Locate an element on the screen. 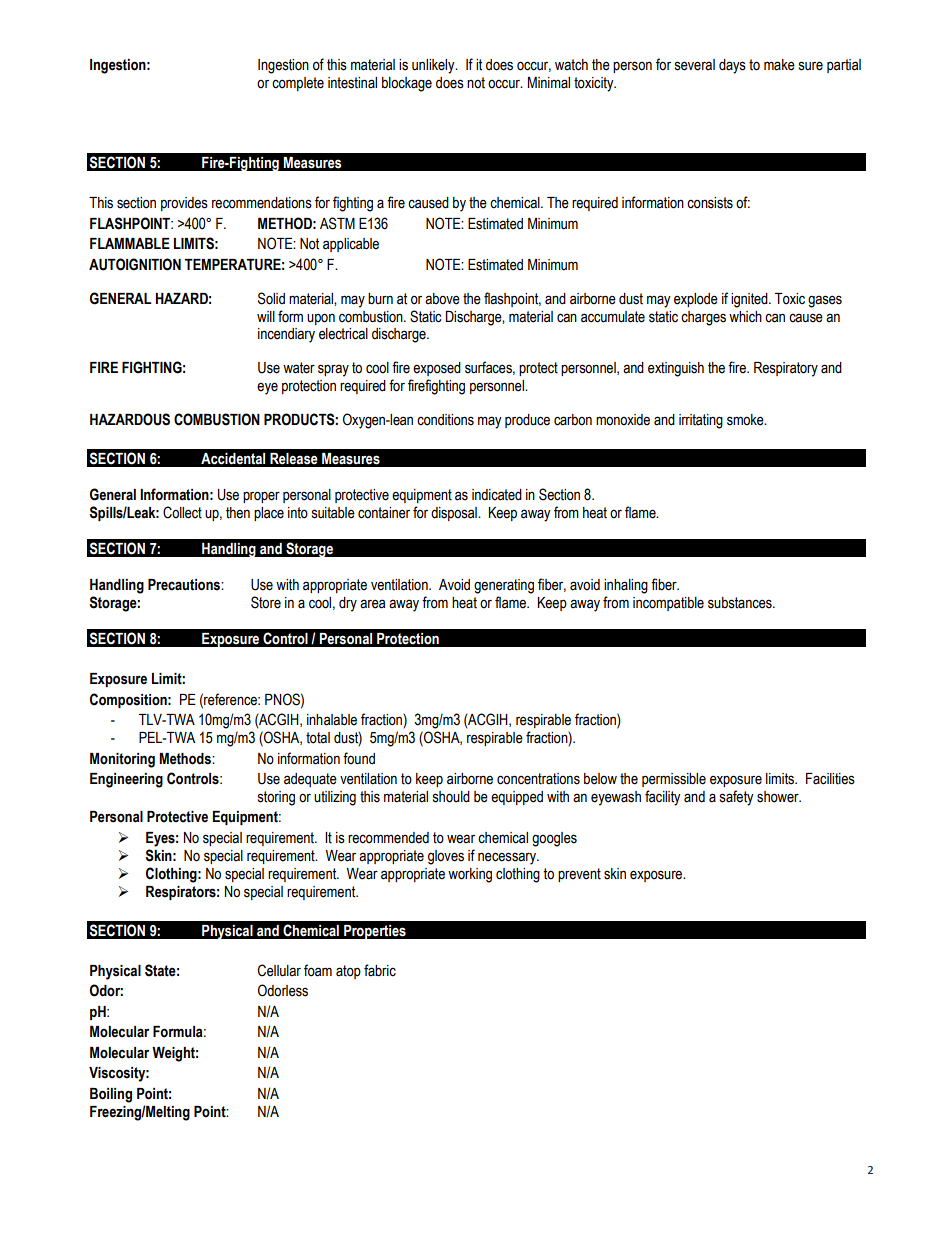 The image size is (952, 1233). complete is located at coordinates (298, 84).
